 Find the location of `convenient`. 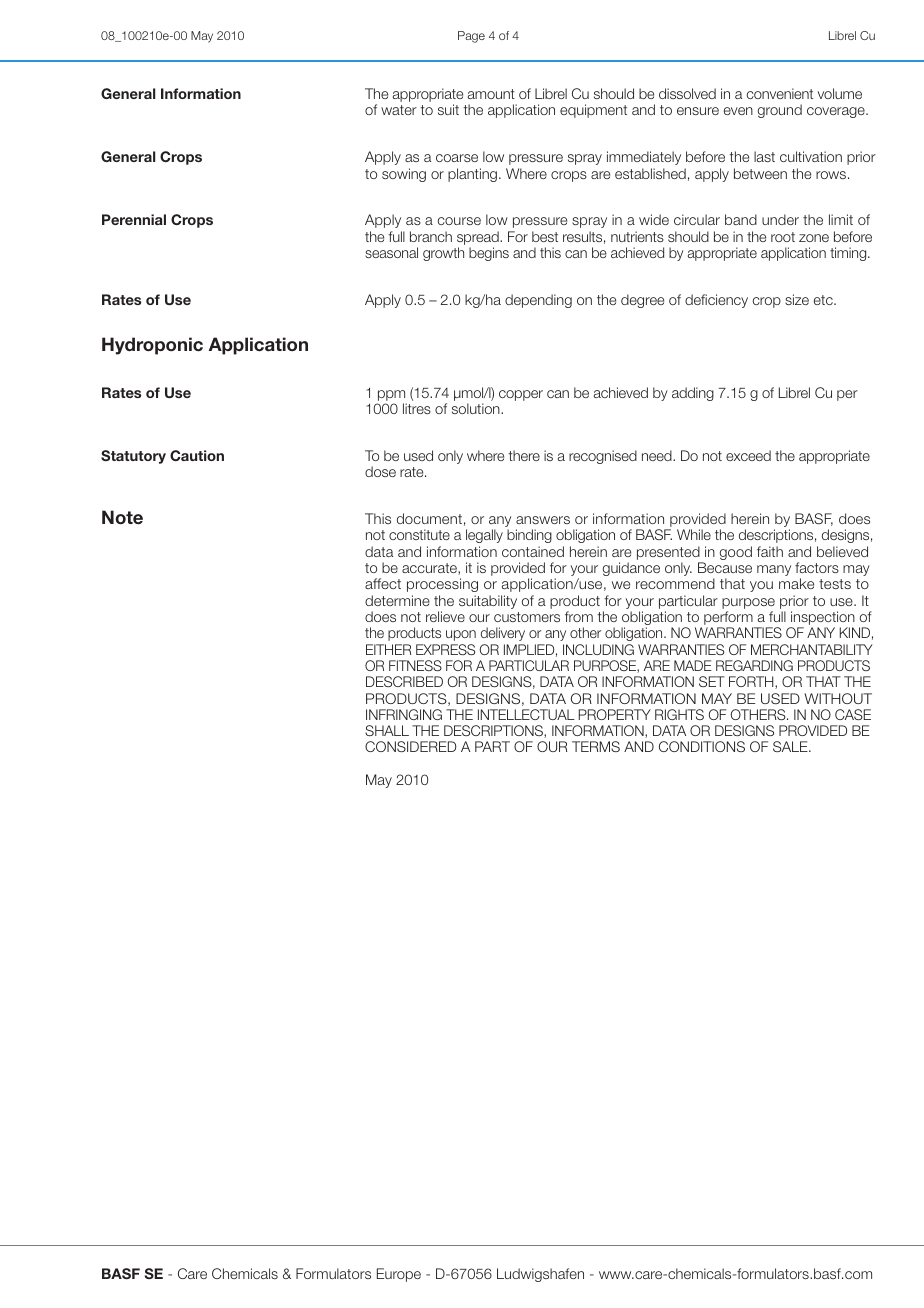

convenient is located at coordinates (780, 93).
